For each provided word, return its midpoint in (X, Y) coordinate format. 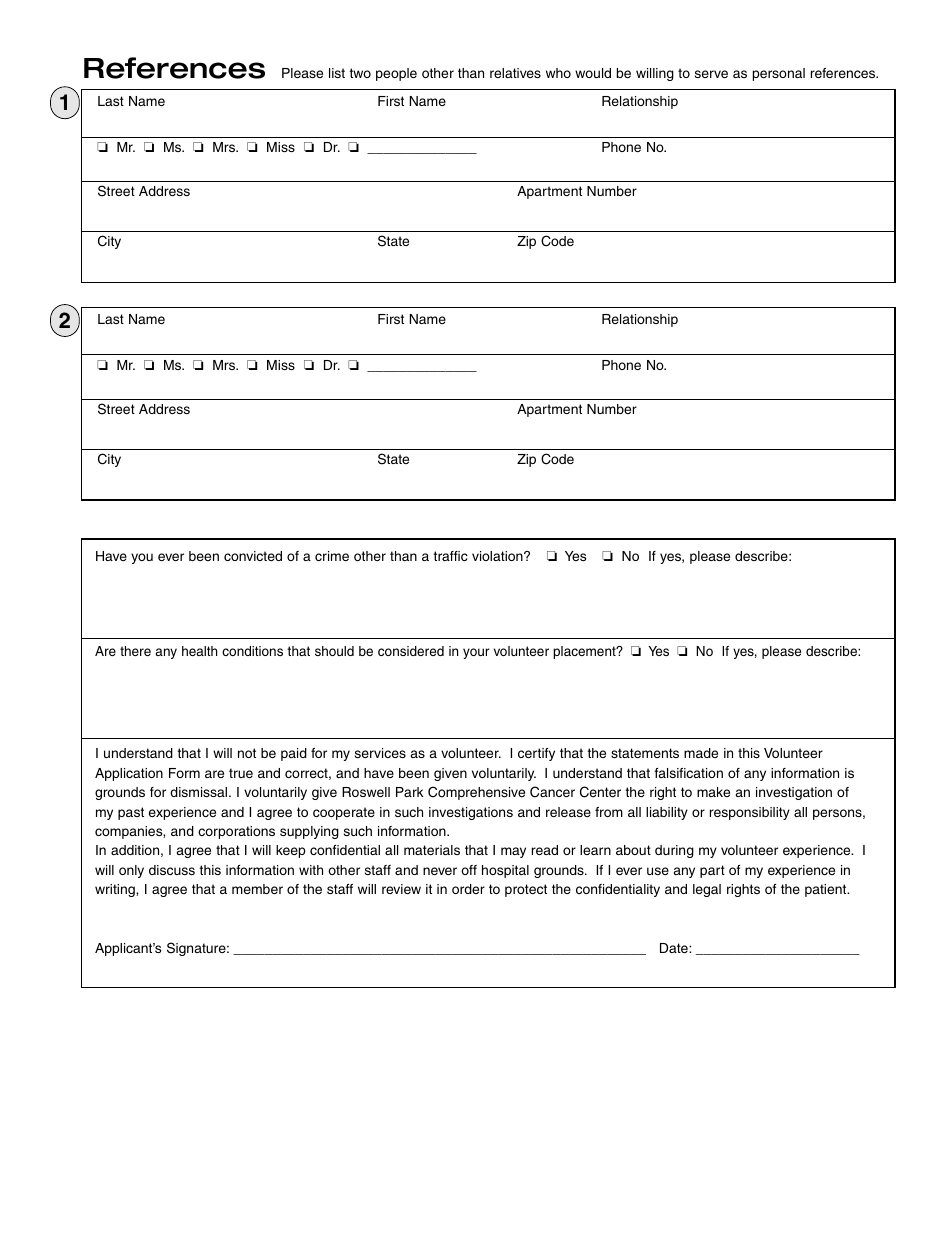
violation (498, 556)
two (360, 73)
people (396, 74)
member (257, 889)
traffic (450, 556)
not (247, 753)
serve (711, 74)
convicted (253, 556)
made (701, 753)
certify (536, 754)
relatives (515, 73)
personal (779, 74)
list (337, 73)
